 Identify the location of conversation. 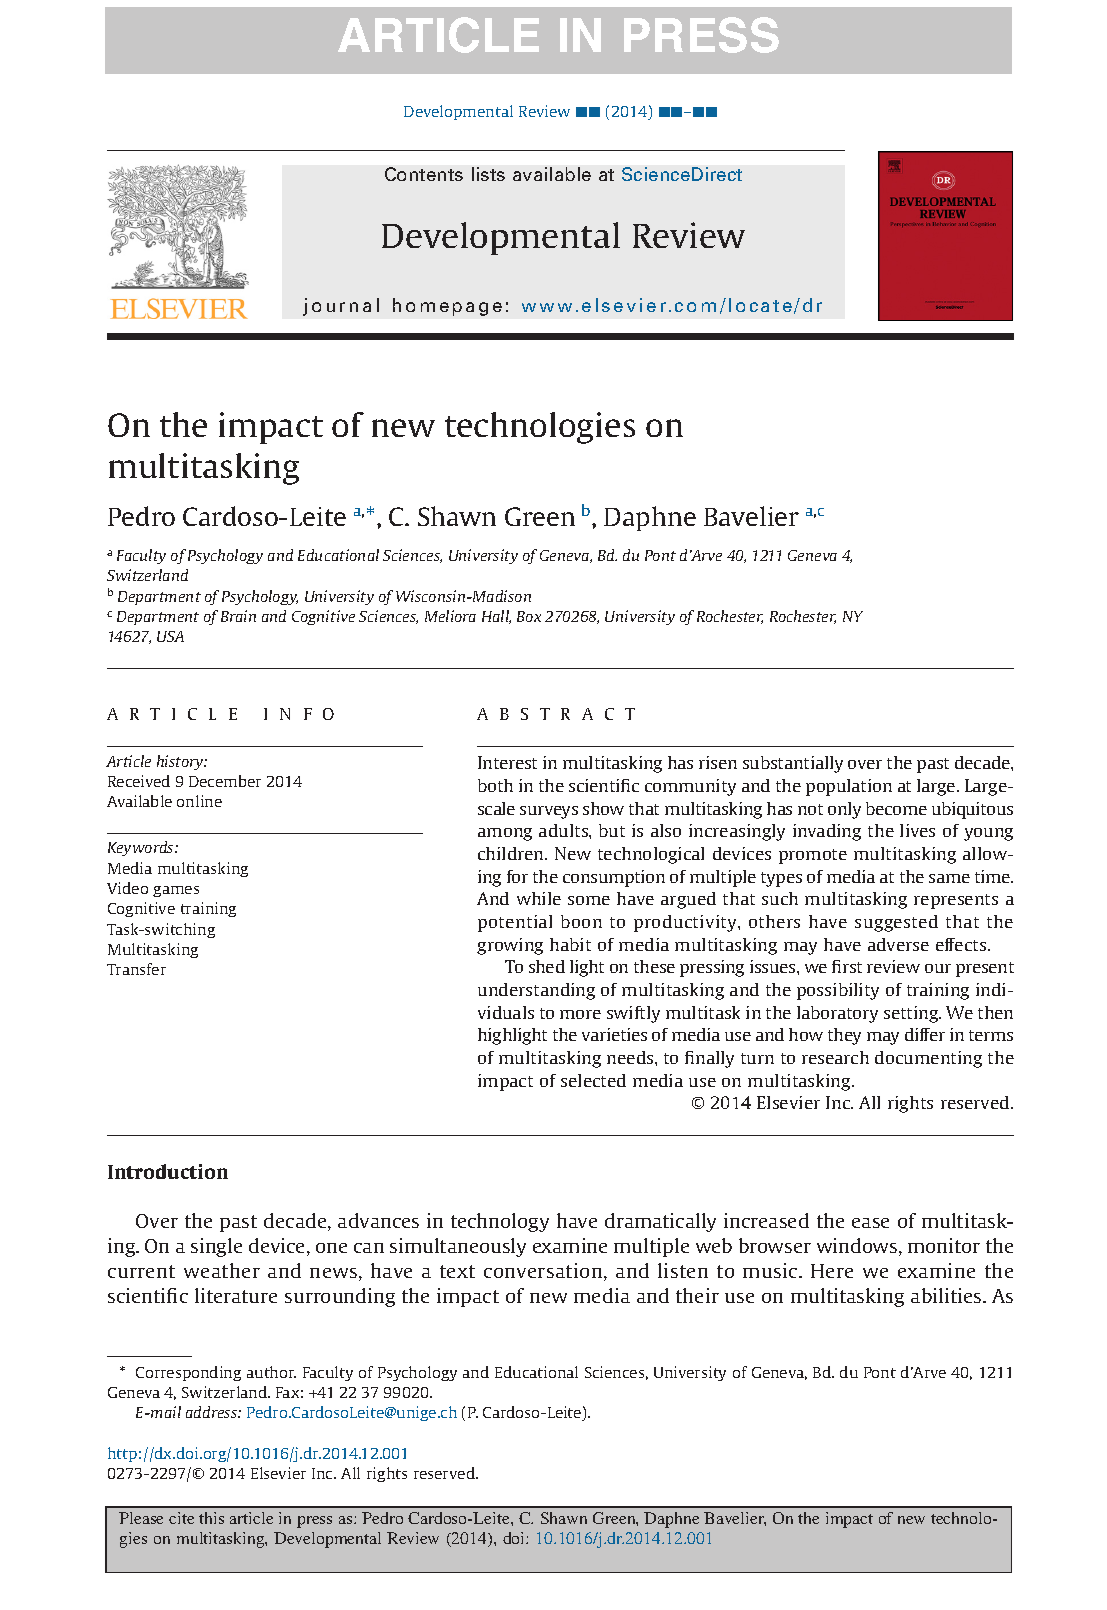
(544, 1272).
